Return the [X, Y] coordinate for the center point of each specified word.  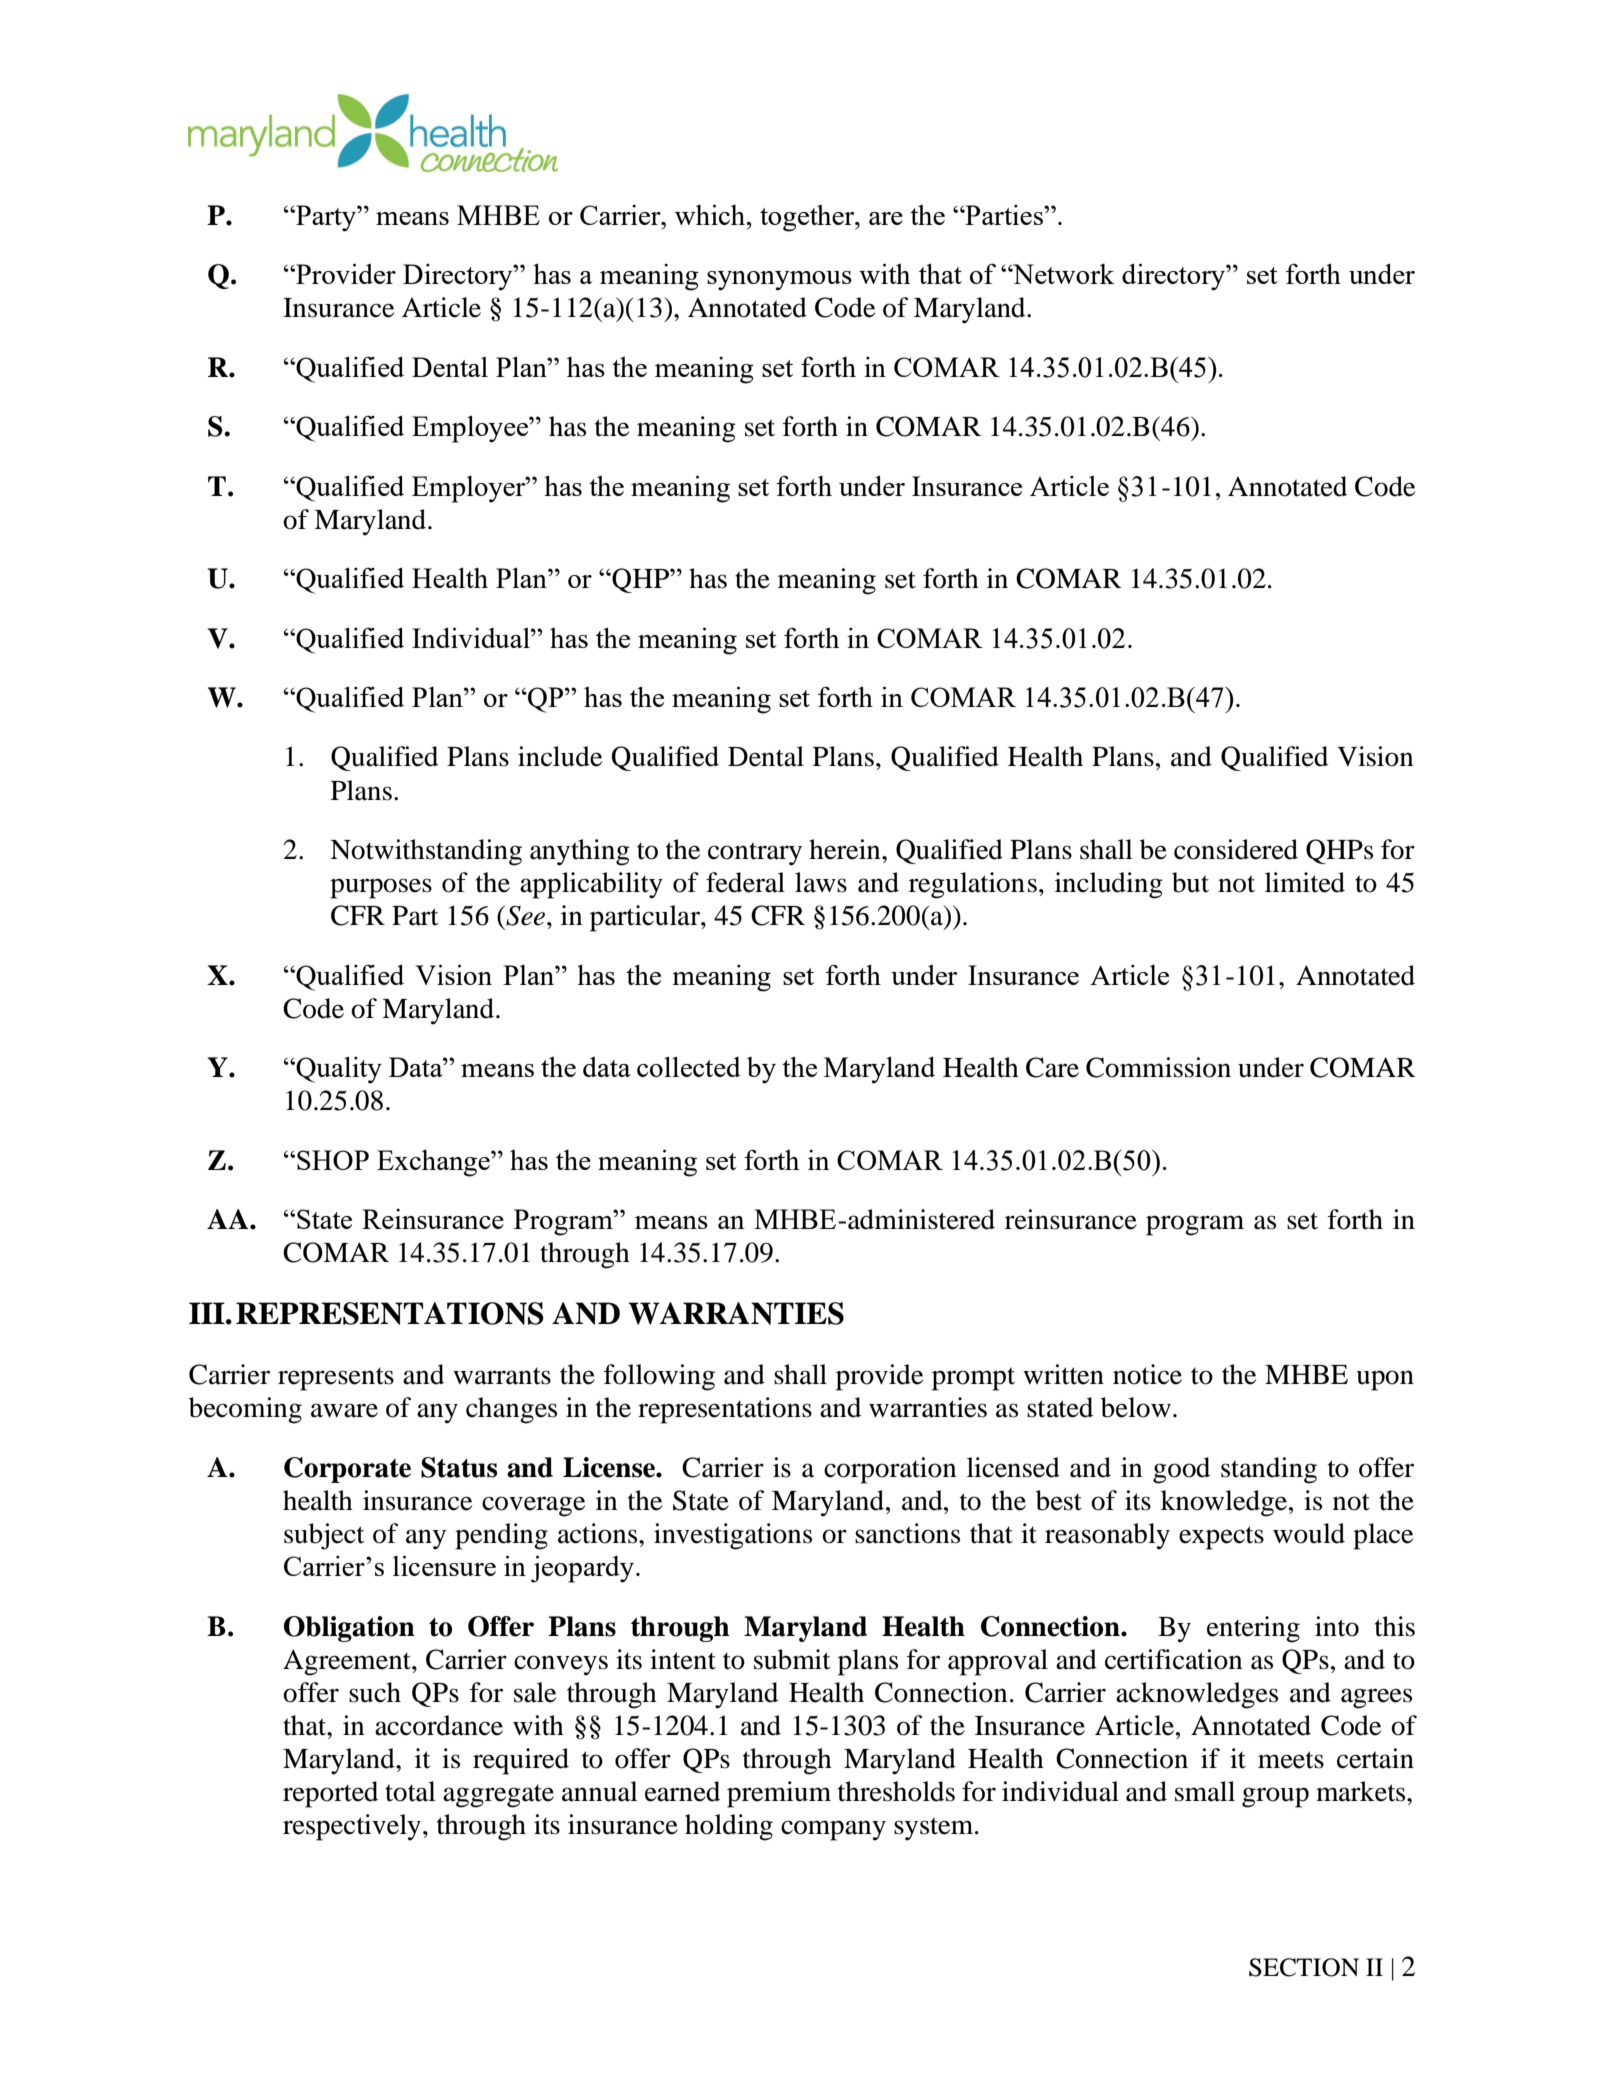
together [808, 218]
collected [689, 1066]
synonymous [779, 281]
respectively [352, 1827]
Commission [1158, 1067]
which [711, 214]
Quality [338, 1070]
